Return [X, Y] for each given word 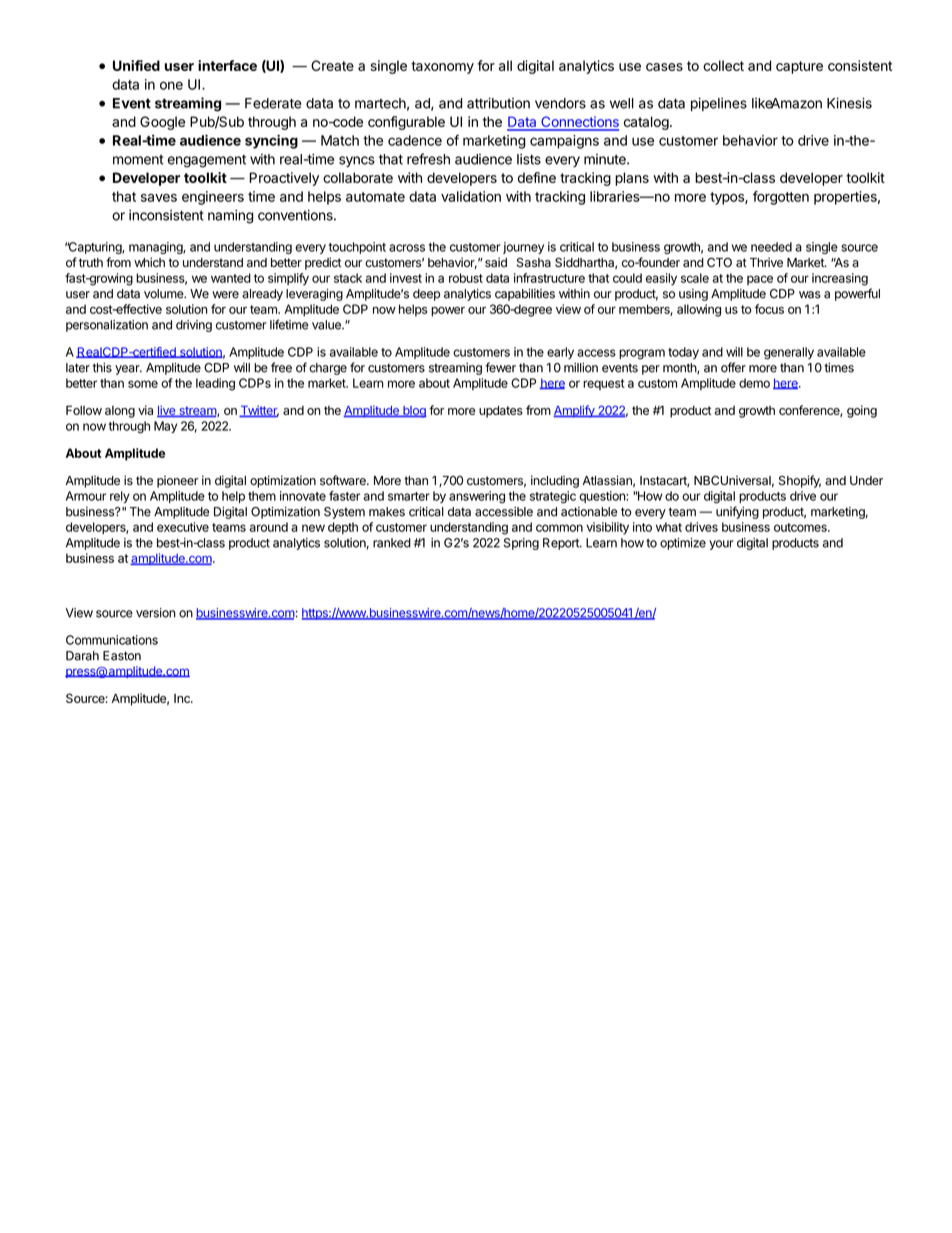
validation [471, 196]
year [128, 370]
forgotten [781, 198]
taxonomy [442, 67]
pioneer [177, 481]
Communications [112, 640]
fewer [500, 367]
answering [477, 497]
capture [799, 67]
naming [231, 217]
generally [789, 353]
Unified [136, 65]
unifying [737, 512]
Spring [521, 544]
